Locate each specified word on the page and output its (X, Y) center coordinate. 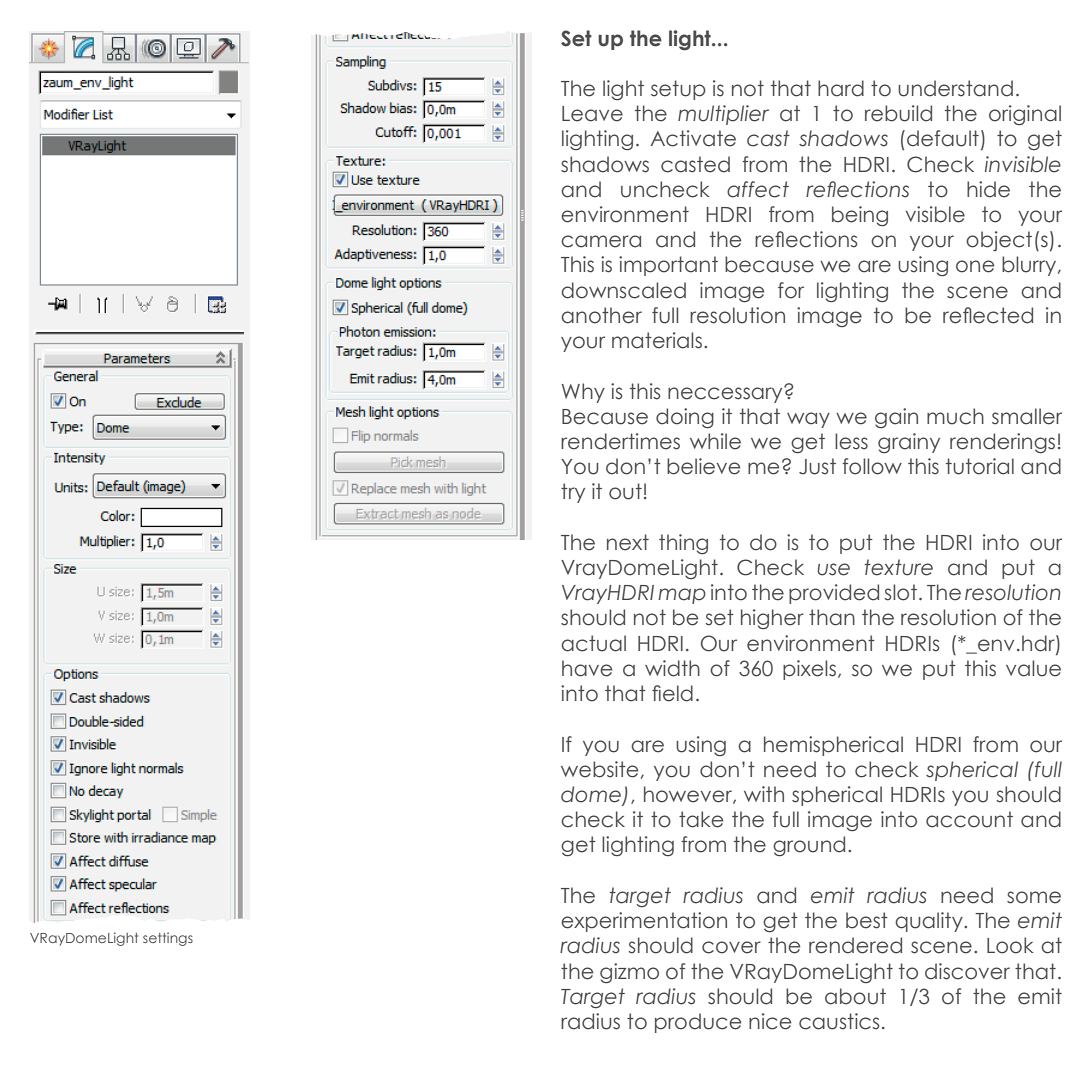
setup (678, 90)
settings (168, 939)
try (573, 493)
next (628, 542)
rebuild (898, 113)
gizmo (629, 973)
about (855, 996)
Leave (592, 114)
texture (898, 567)
